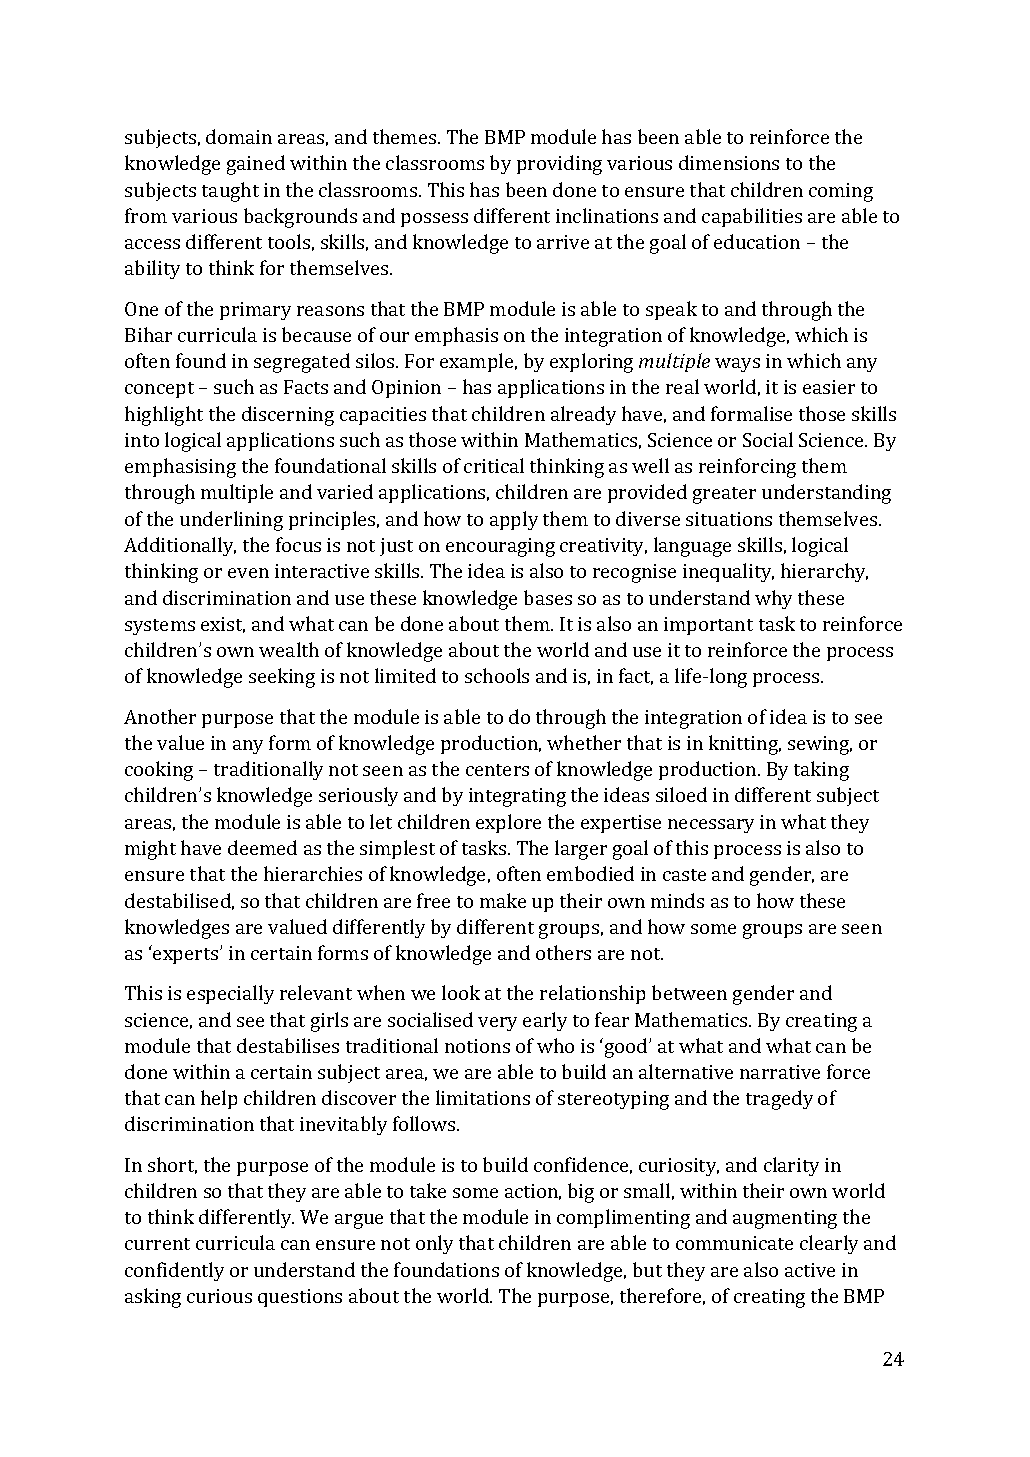  What do you see at coordinates (219, 1296) in the document?
I see `curious` at bounding box center [219, 1296].
